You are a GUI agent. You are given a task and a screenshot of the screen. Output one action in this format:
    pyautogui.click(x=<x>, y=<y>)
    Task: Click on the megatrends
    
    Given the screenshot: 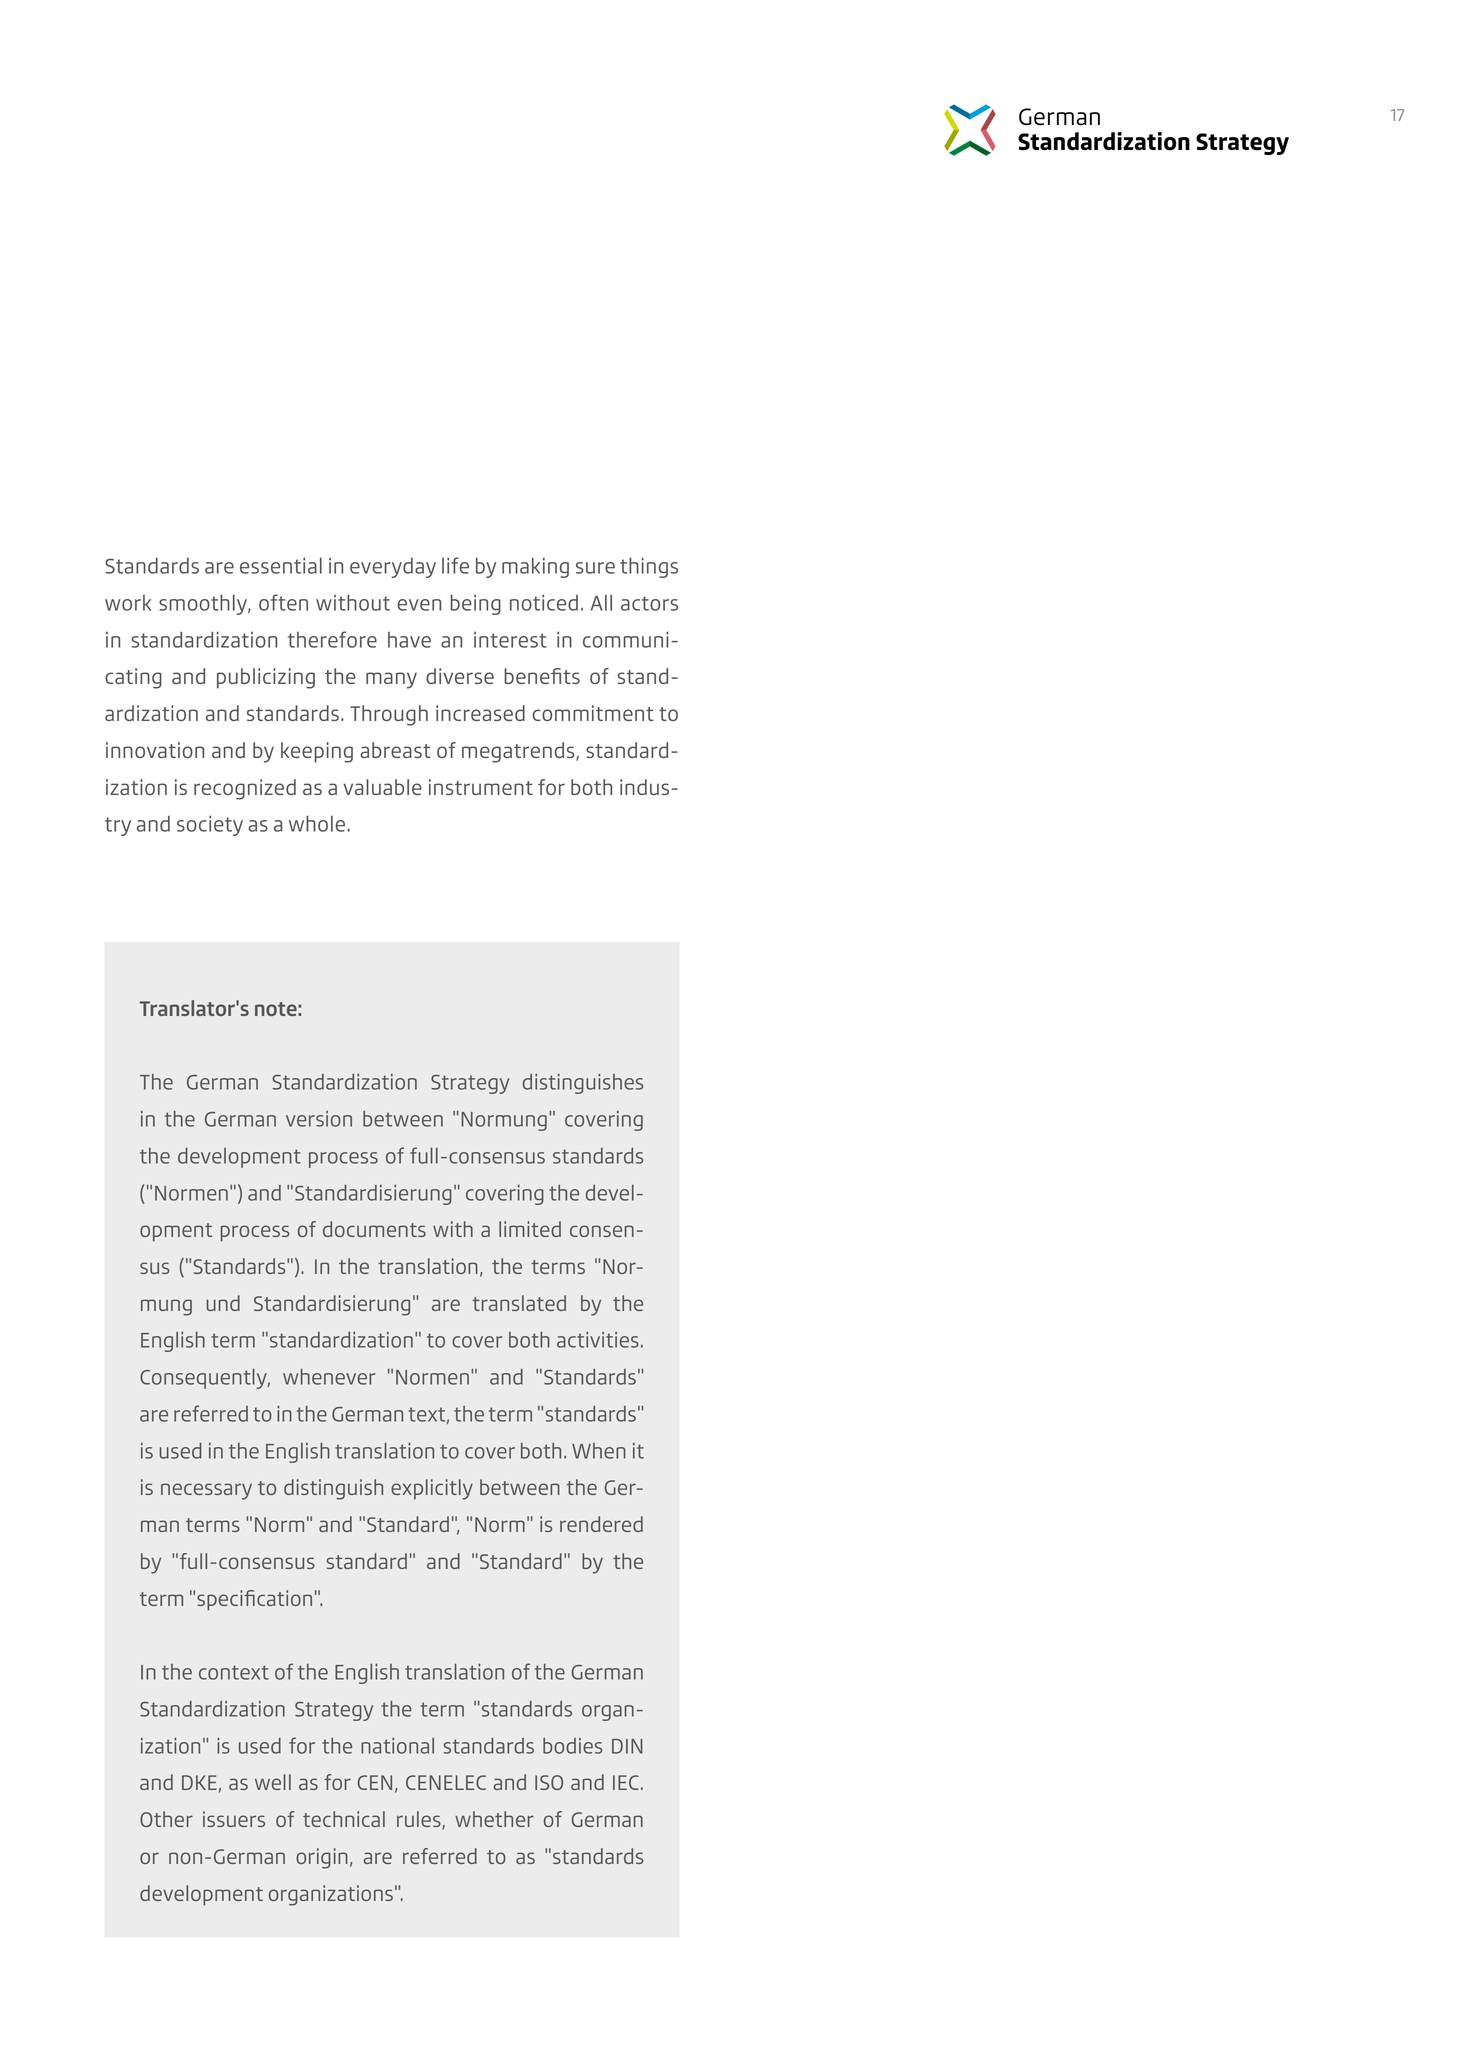 What is the action you would take?
    pyautogui.click(x=519, y=752)
